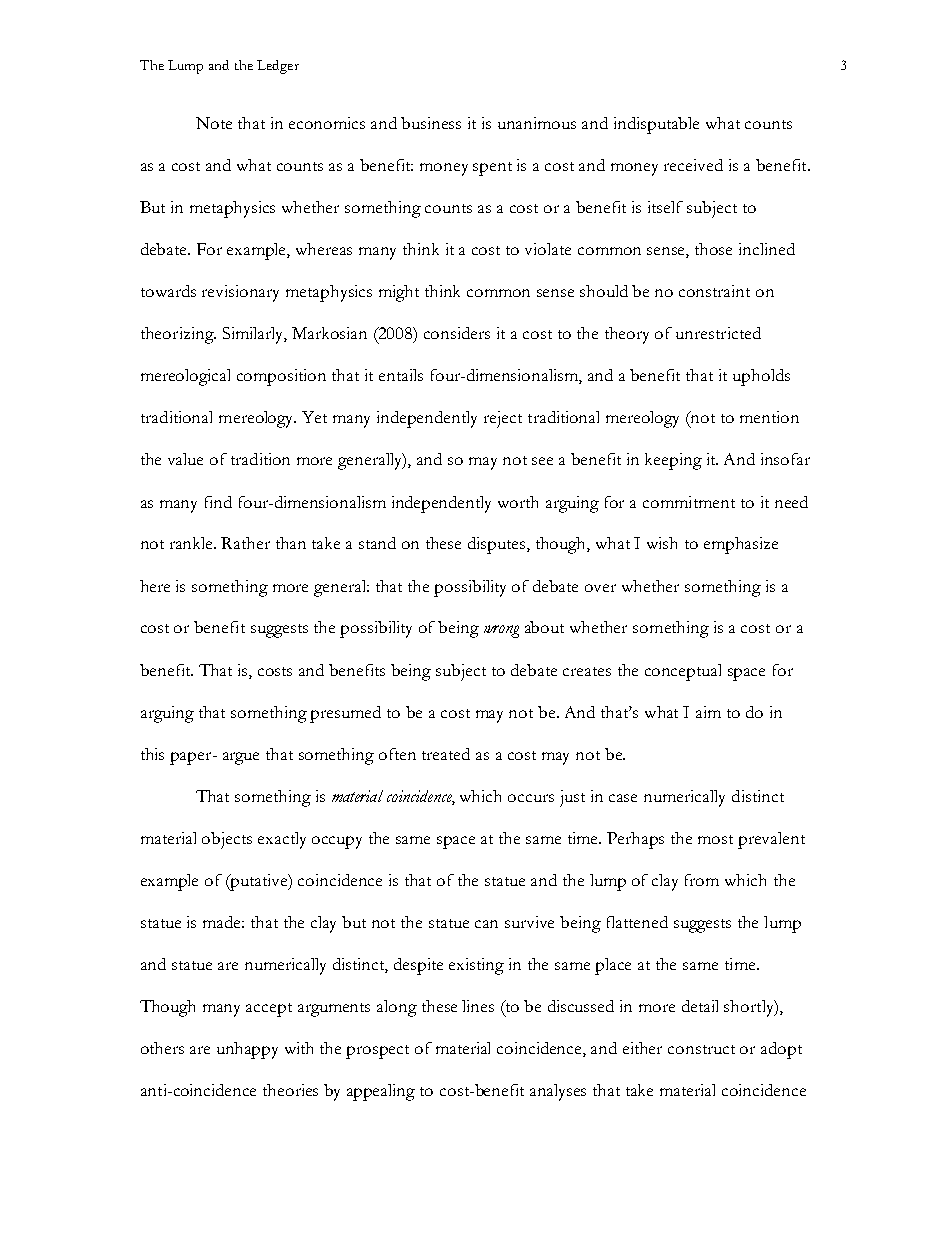 The image size is (952, 1233). I want to click on business, so click(431, 123).
